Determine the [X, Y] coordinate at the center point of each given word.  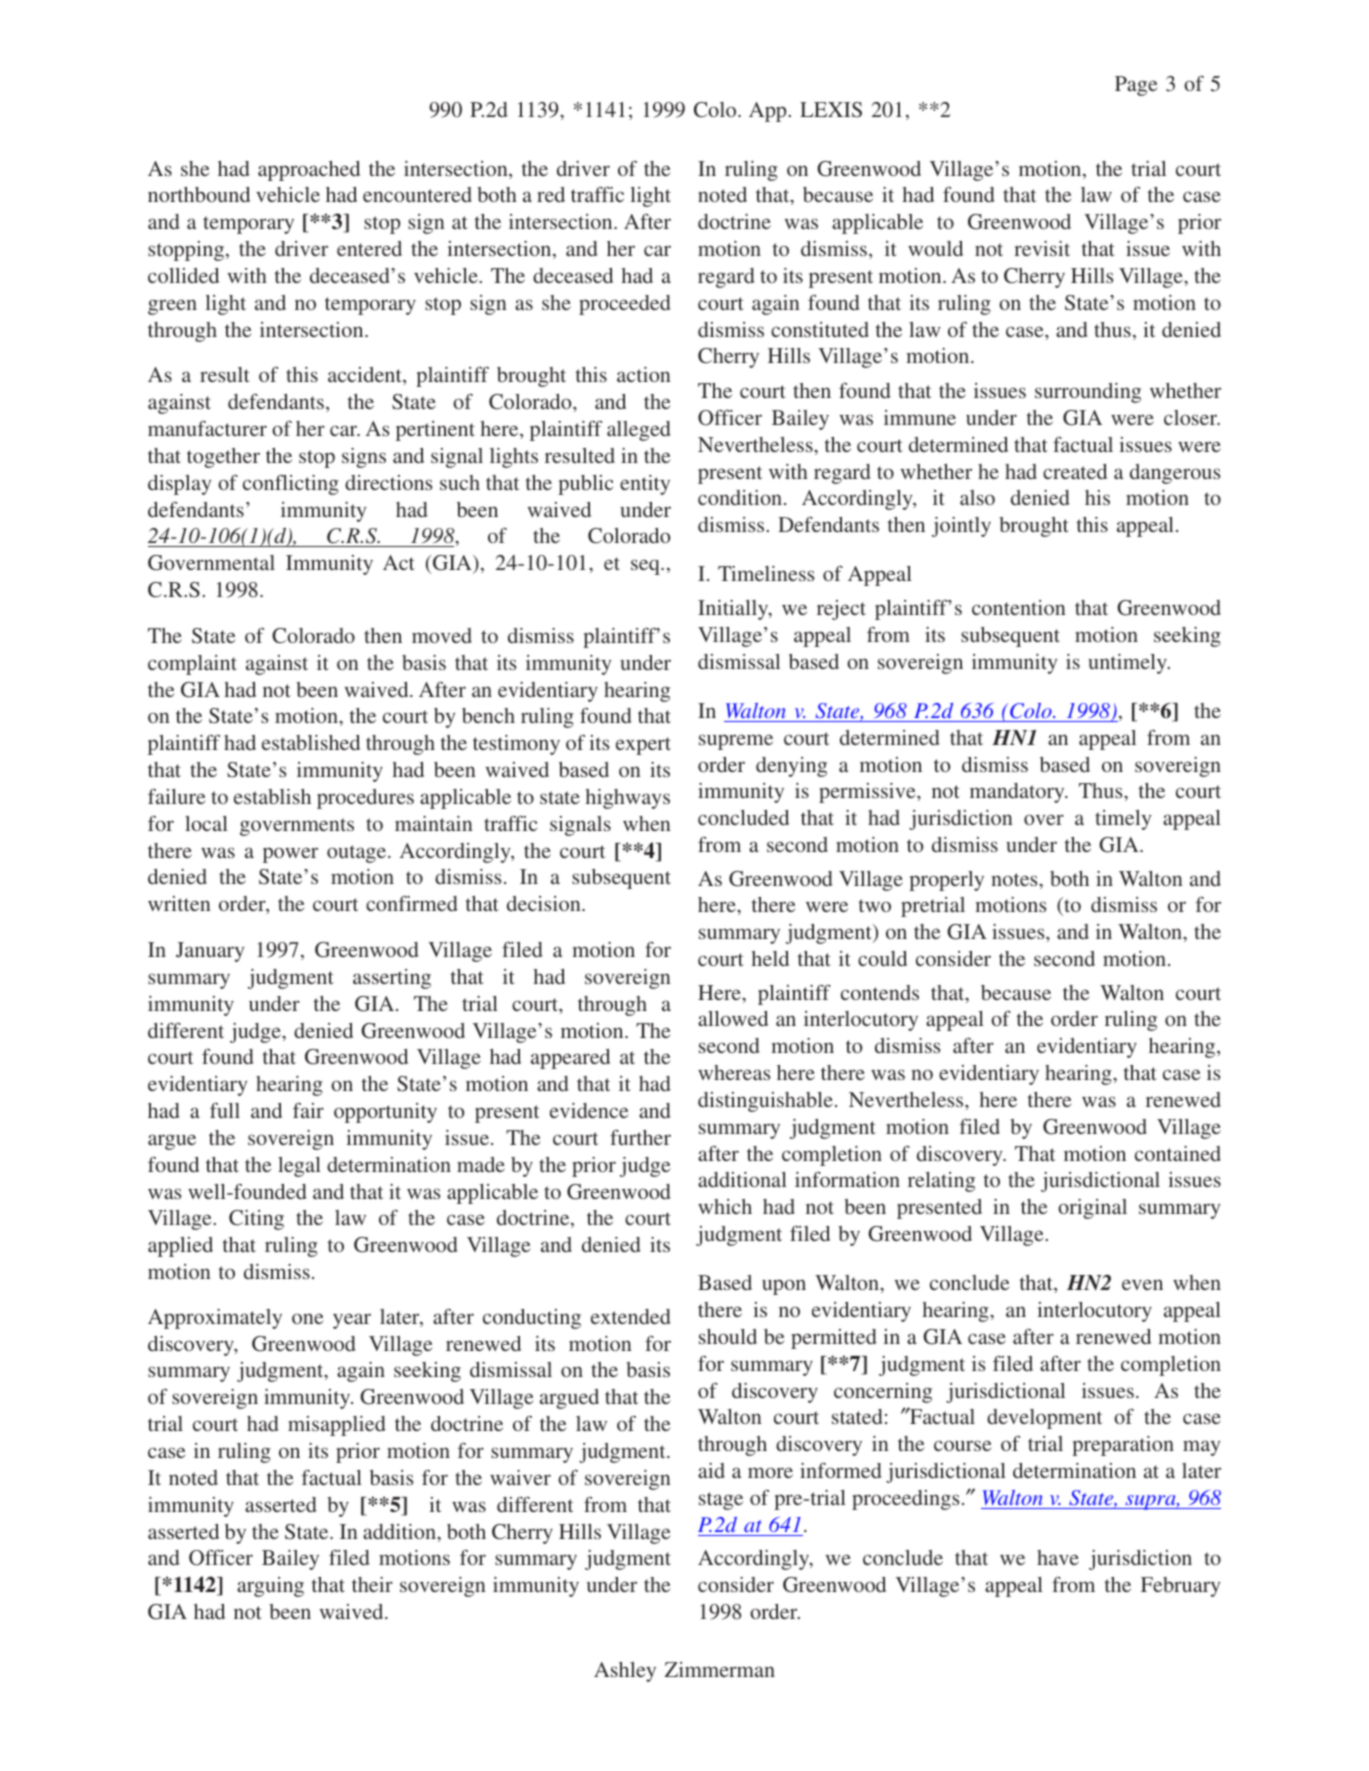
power [290, 855]
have [1058, 1557]
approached [309, 171]
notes [1015, 879]
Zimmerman [720, 1669]
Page [1136, 86]
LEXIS [831, 110]
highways [628, 799]
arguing [270, 1587]
